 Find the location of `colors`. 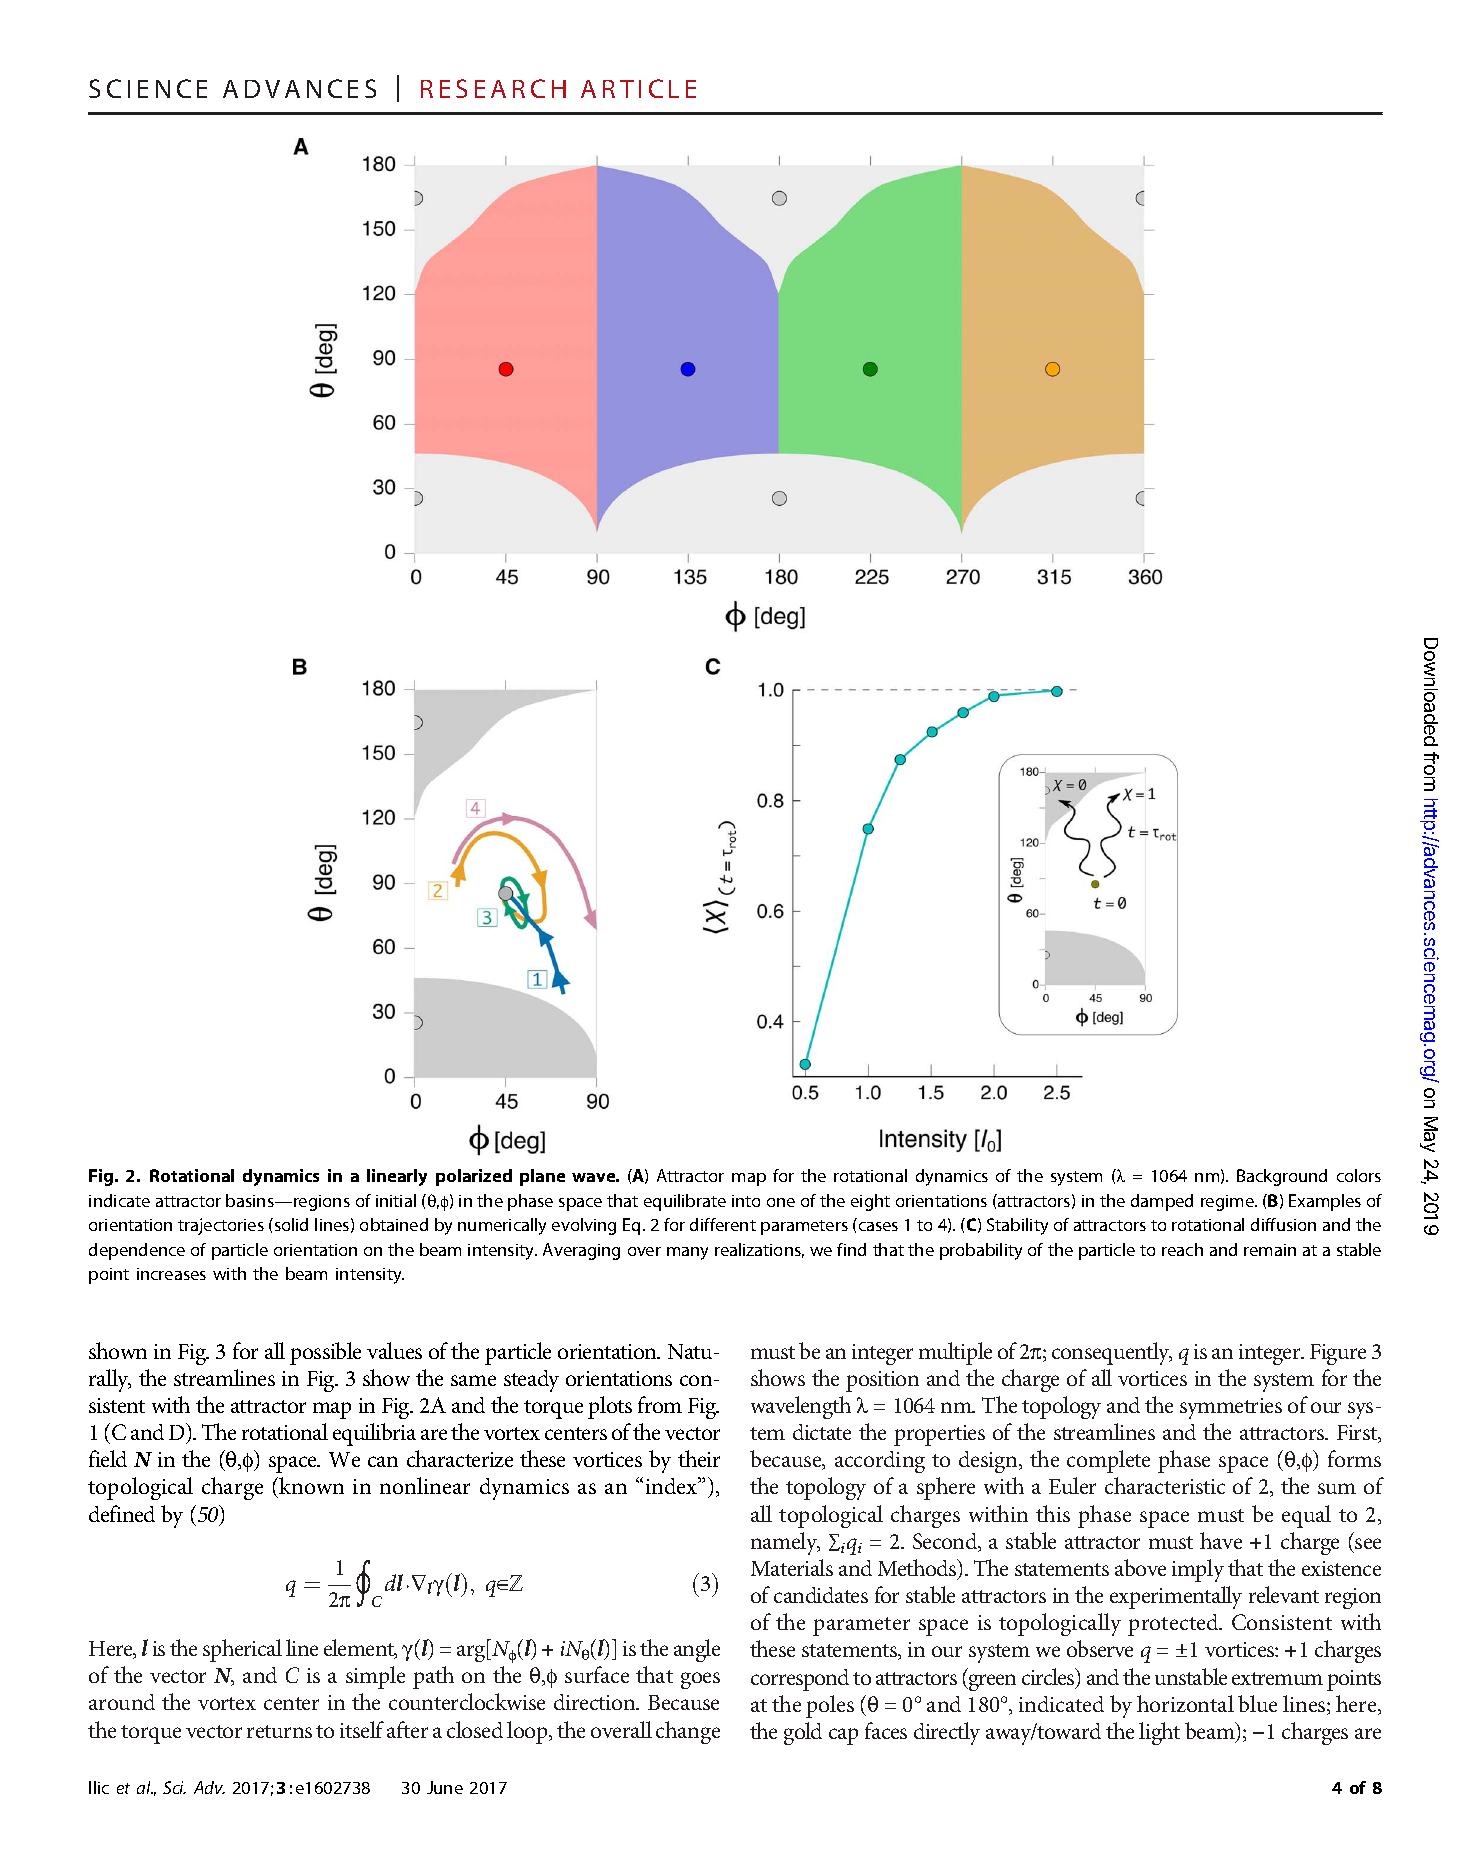

colors is located at coordinates (1359, 1175).
